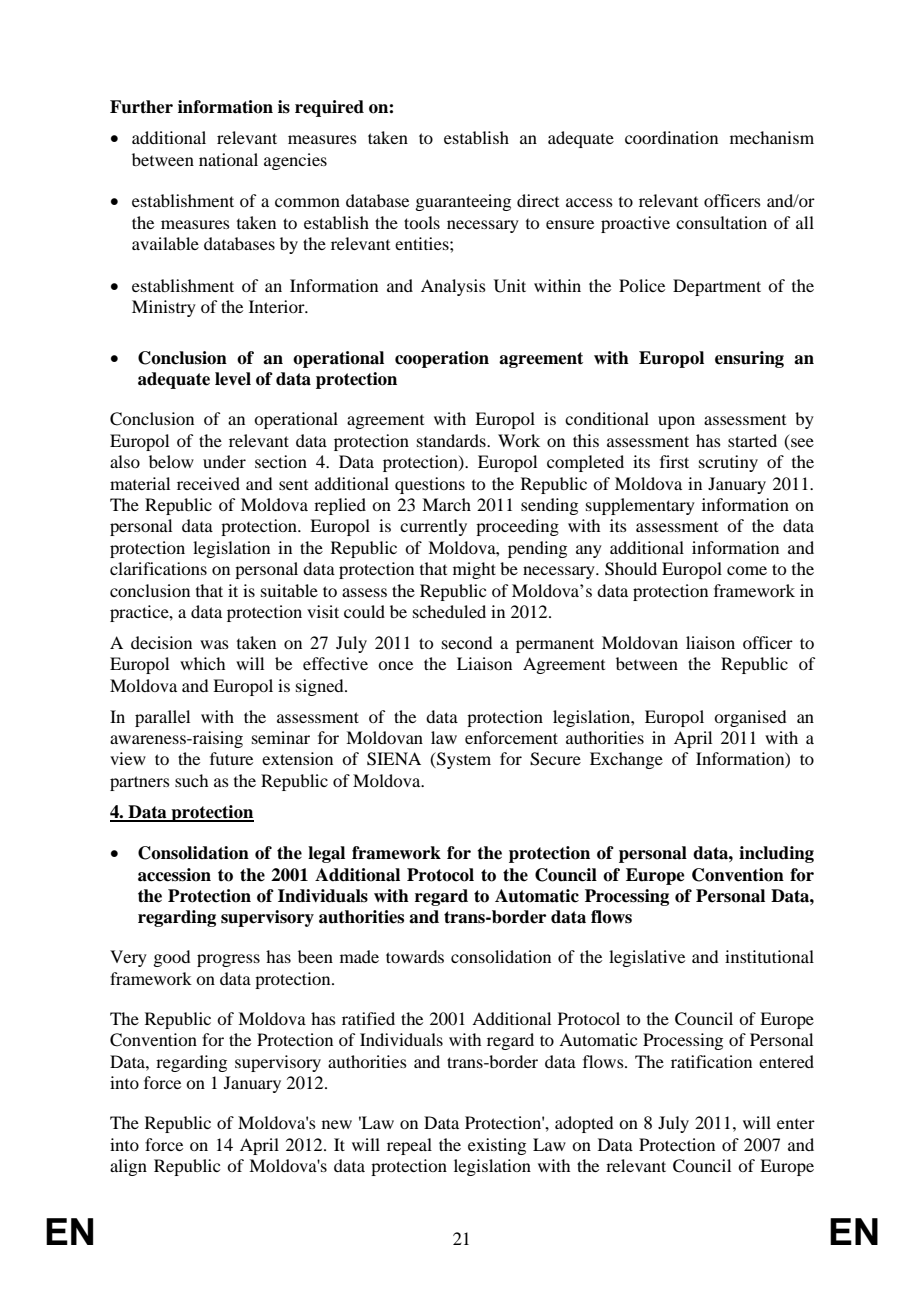 Image resolution: width=924 pixels, height=1308 pixels. Describe the element at coordinates (497, 1146) in the page. I see `existing` at that location.
